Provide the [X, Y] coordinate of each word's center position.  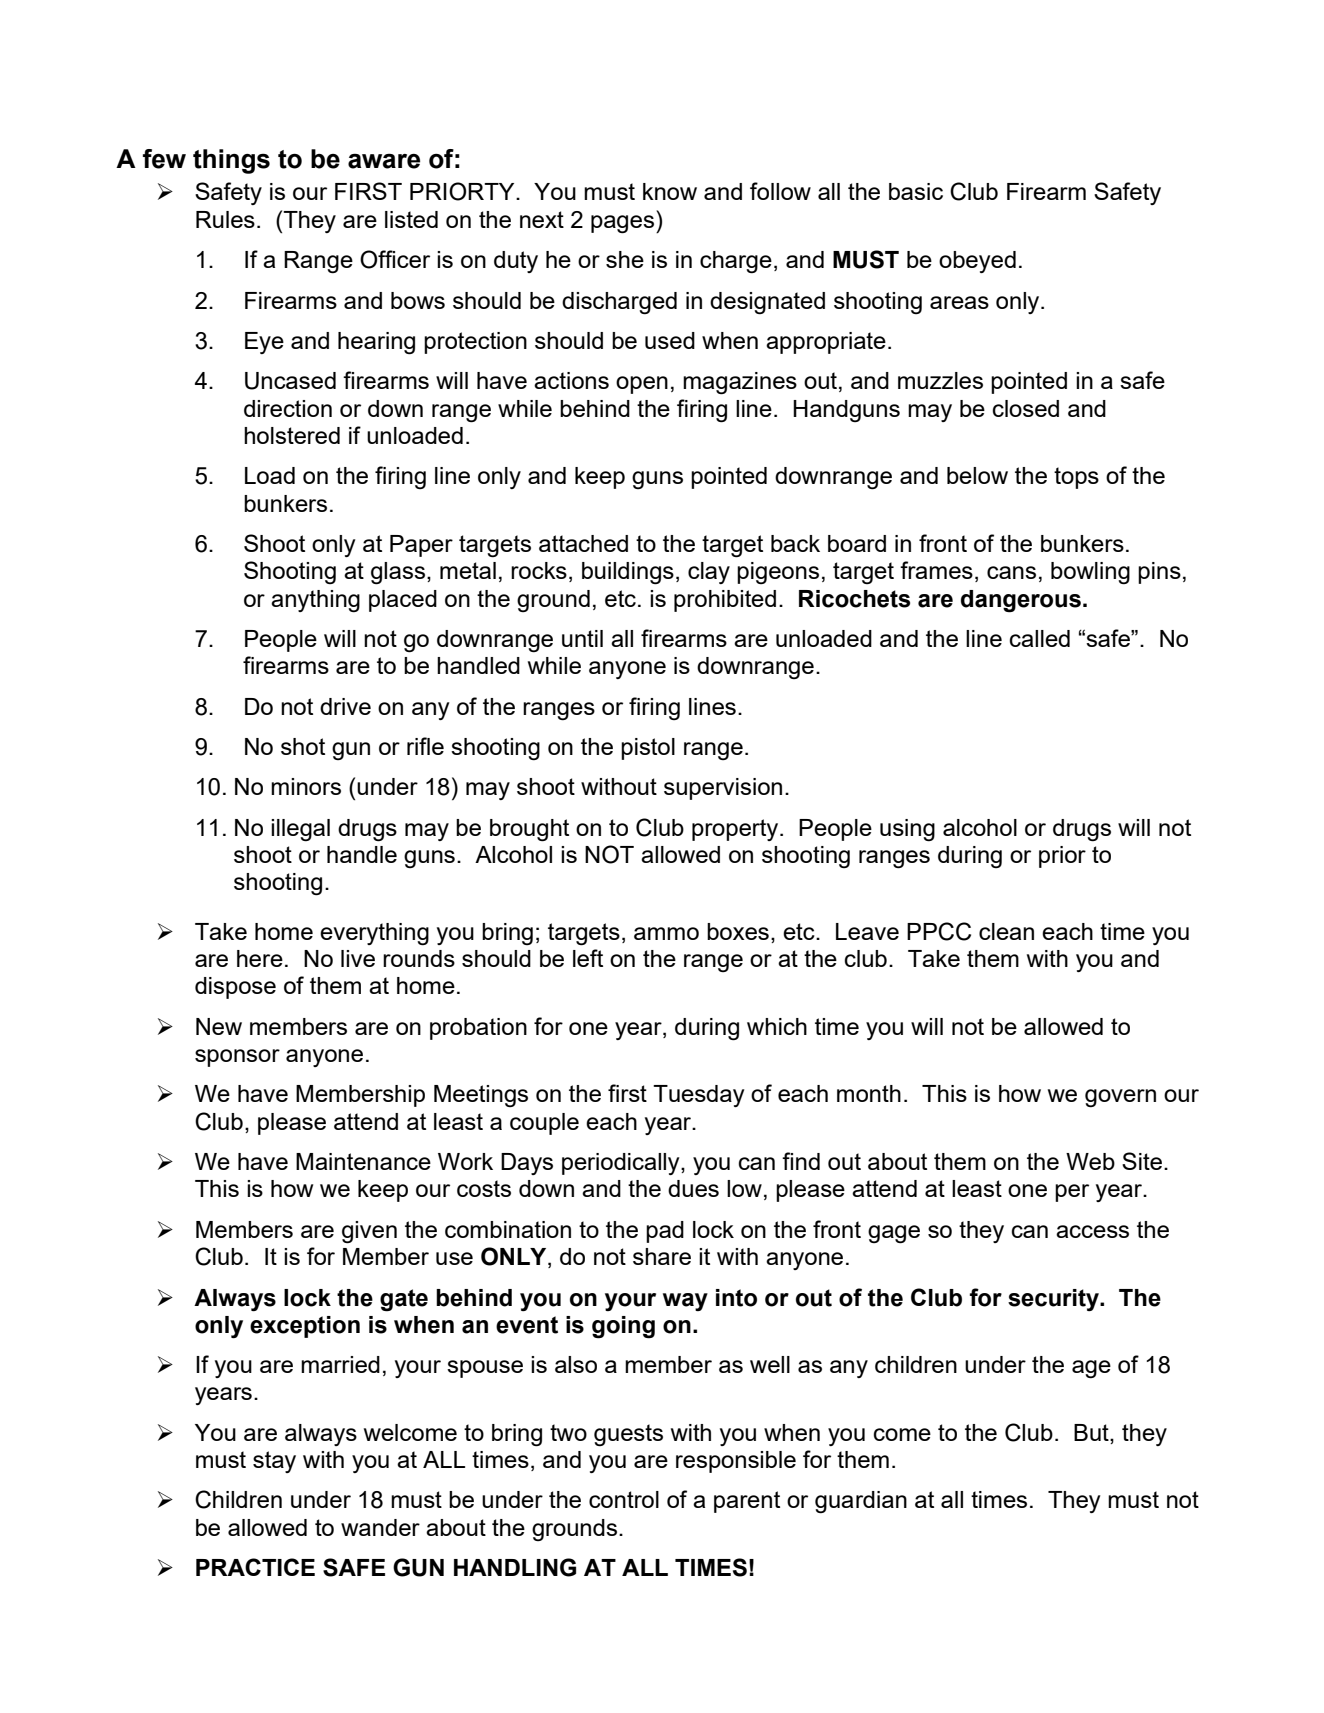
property [736, 830]
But [1092, 1432]
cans [1011, 572]
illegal [300, 830]
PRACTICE [255, 1567]
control [624, 1499]
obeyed [977, 262]
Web [1090, 1161]
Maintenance [363, 1161]
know [670, 191]
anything [315, 601]
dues [693, 1188]
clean [1006, 931]
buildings [628, 573]
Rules [225, 219]
